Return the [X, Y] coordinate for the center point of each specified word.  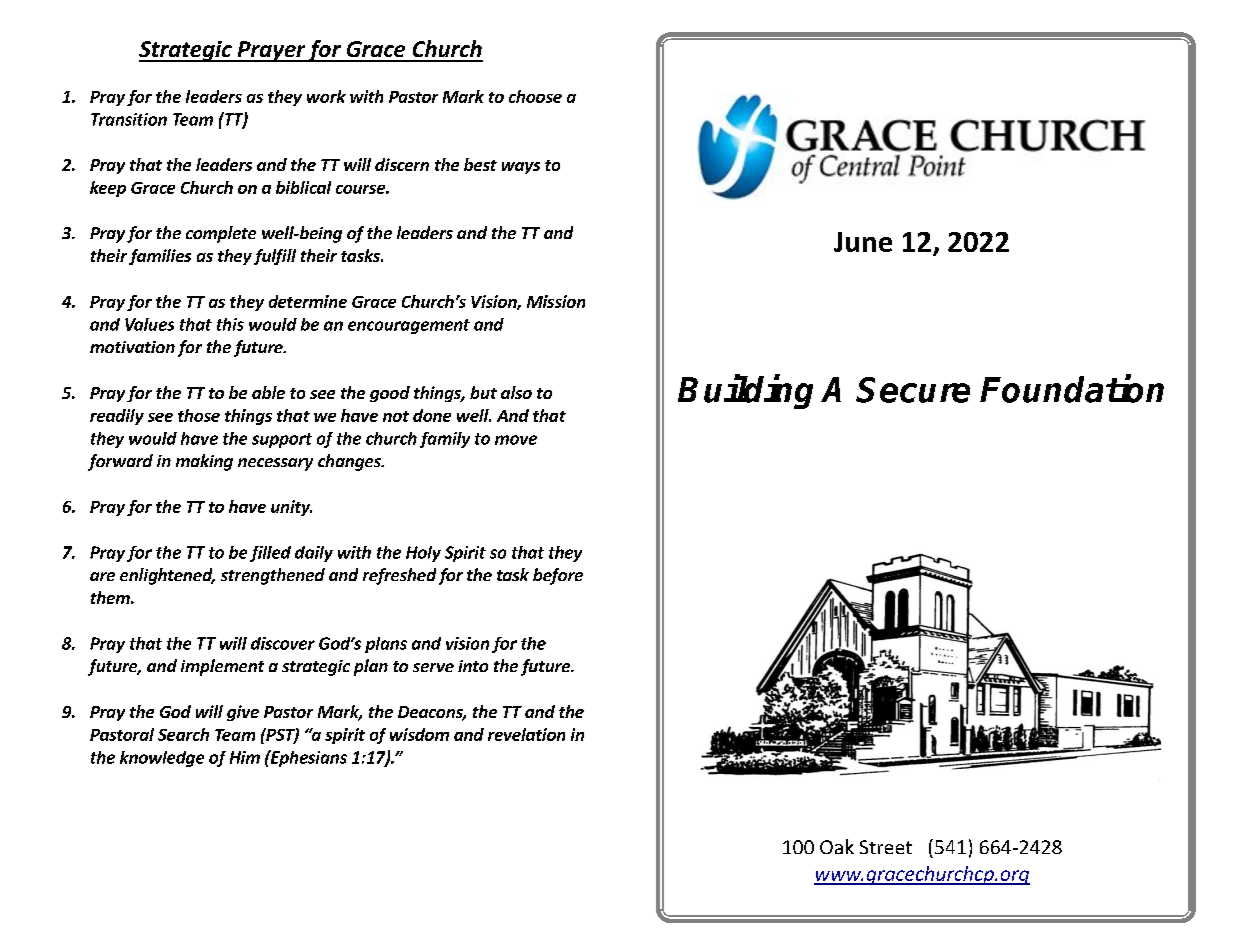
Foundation [1072, 389]
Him [245, 757]
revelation [526, 734]
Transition [129, 119]
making [204, 462]
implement [222, 667]
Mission [556, 301]
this [230, 324]
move [516, 440]
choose [535, 96]
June [863, 242]
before [558, 576]
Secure [913, 390]
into [473, 666]
